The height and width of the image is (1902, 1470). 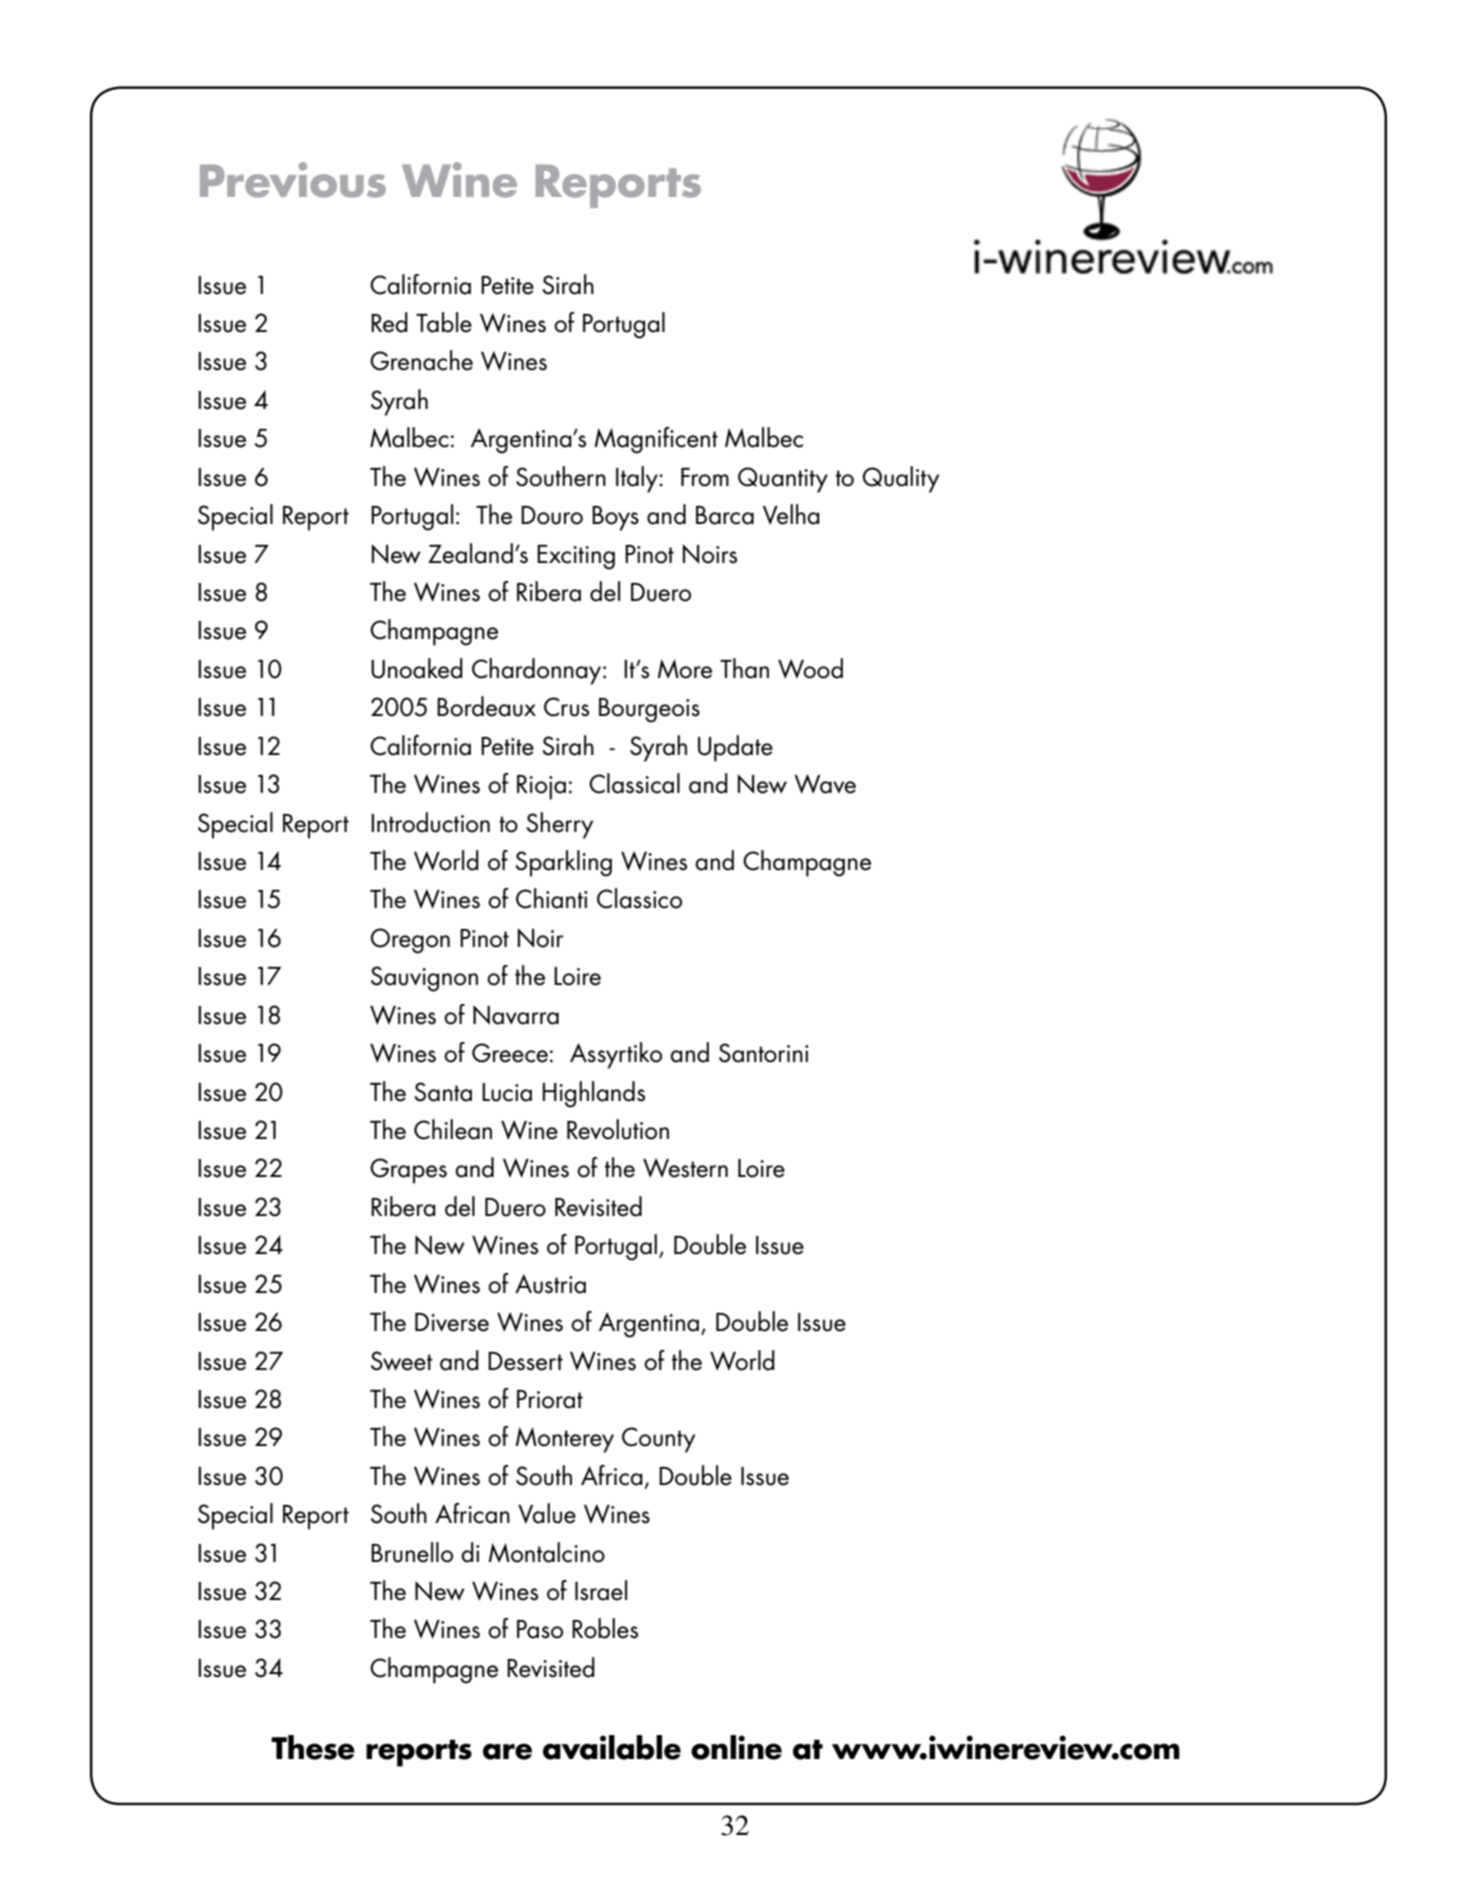 I want to click on online, so click(x=736, y=1747).
